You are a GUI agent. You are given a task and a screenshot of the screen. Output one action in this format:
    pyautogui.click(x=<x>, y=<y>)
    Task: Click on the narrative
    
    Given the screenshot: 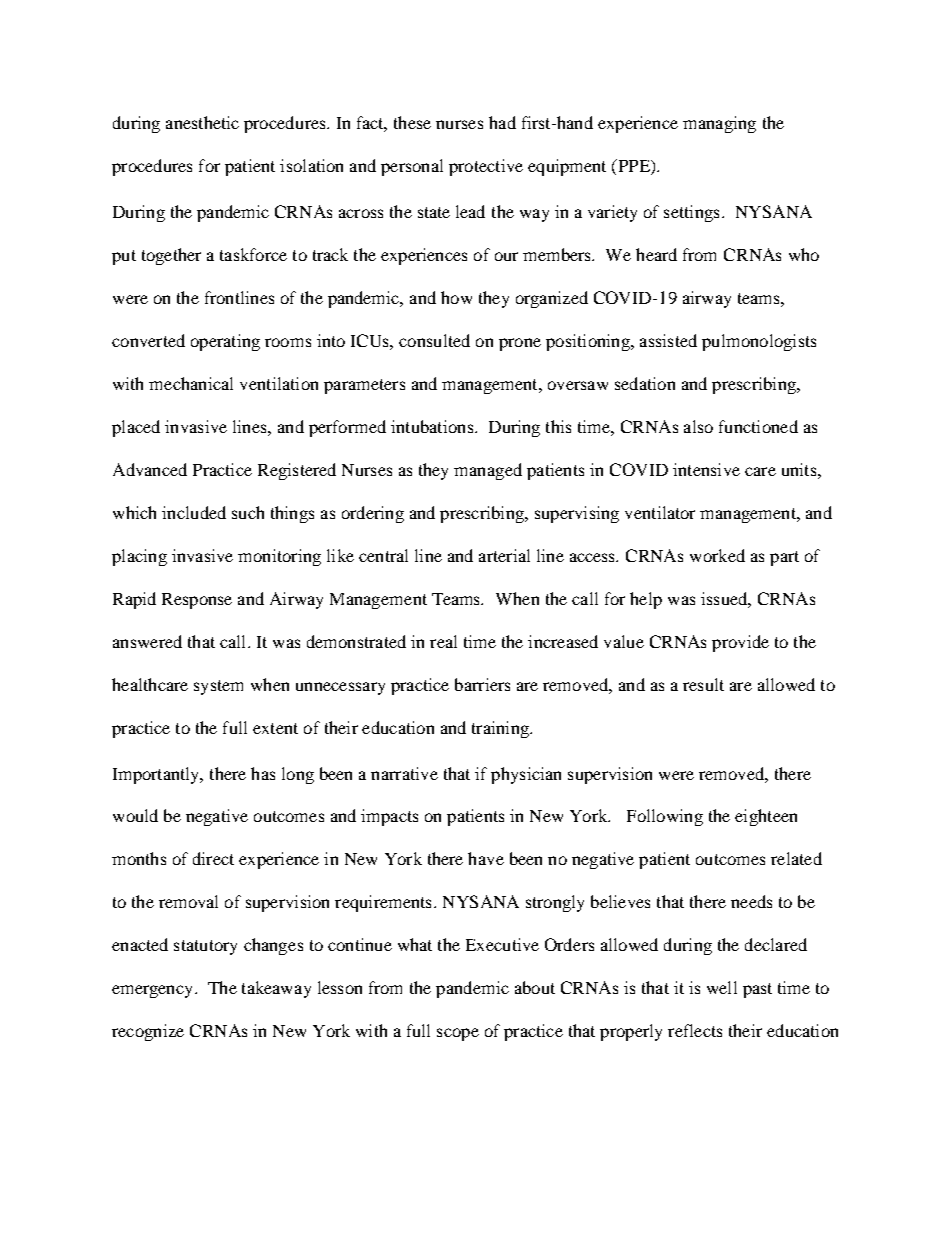 What is the action you would take?
    pyautogui.click(x=404, y=773)
